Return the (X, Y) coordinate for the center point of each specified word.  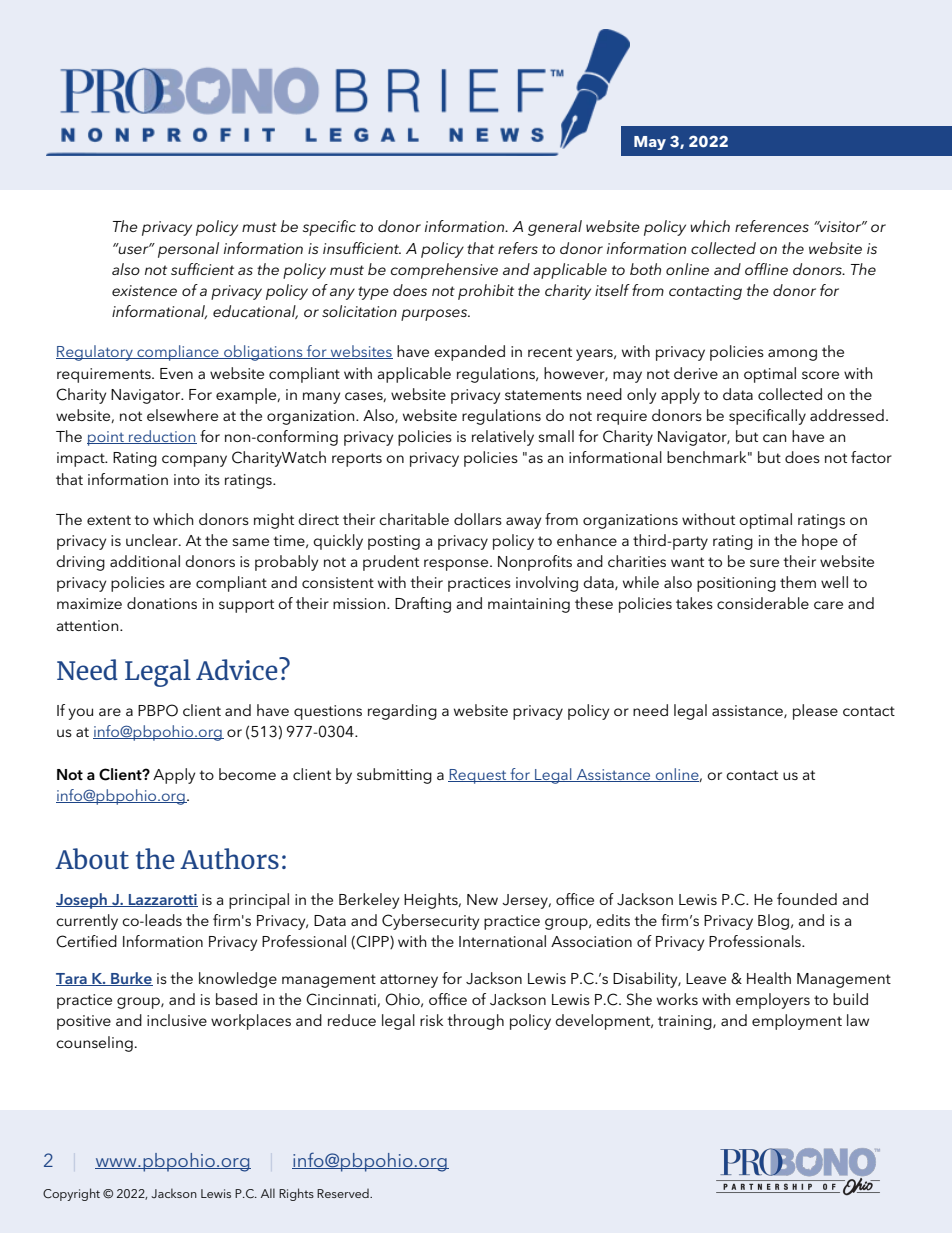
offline (766, 269)
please (815, 712)
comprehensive (444, 271)
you (80, 714)
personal (188, 250)
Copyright (71, 1194)
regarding (402, 712)
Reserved (344, 1193)
